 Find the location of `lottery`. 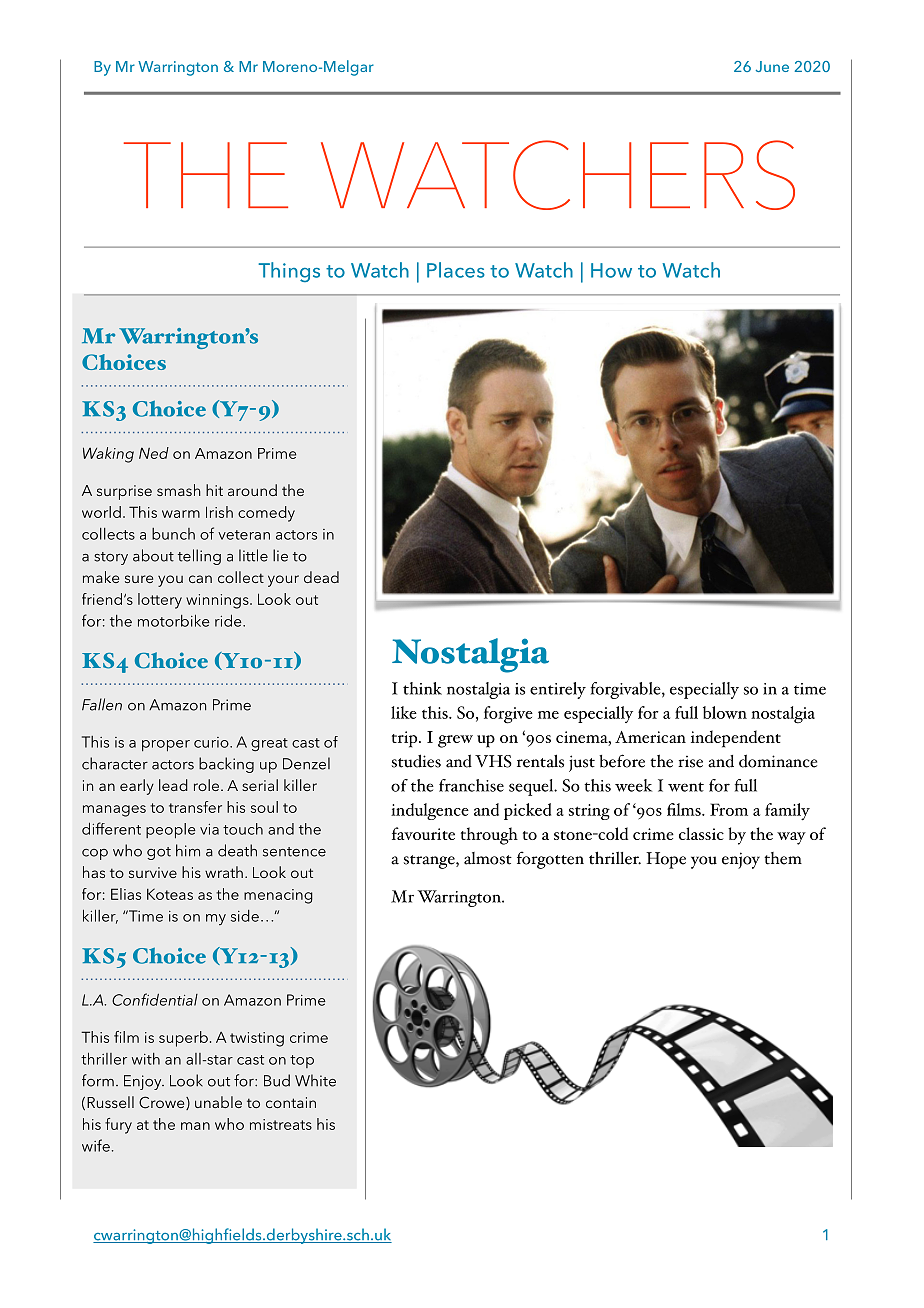

lottery is located at coordinates (160, 601).
